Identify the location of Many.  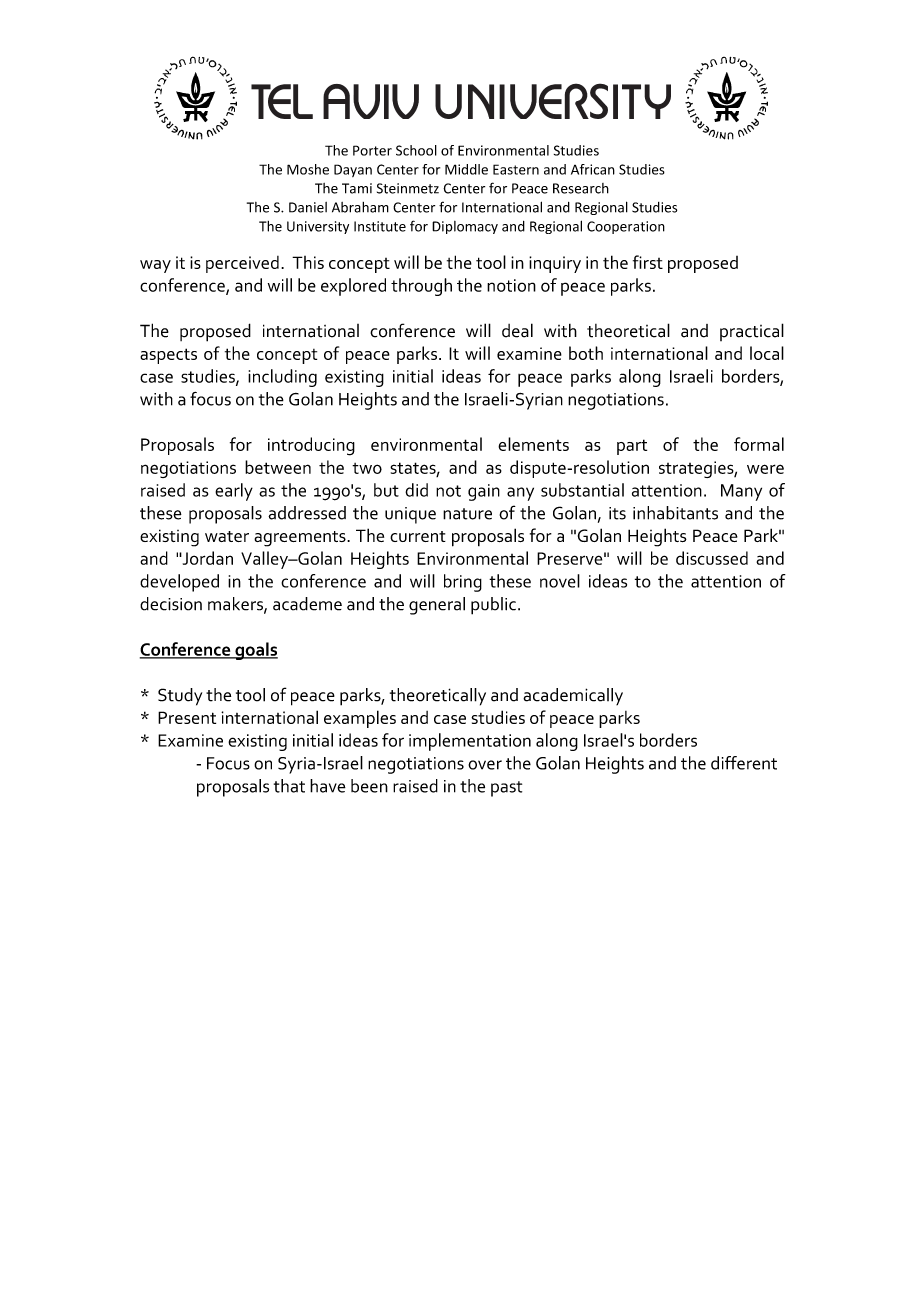
(741, 492).
